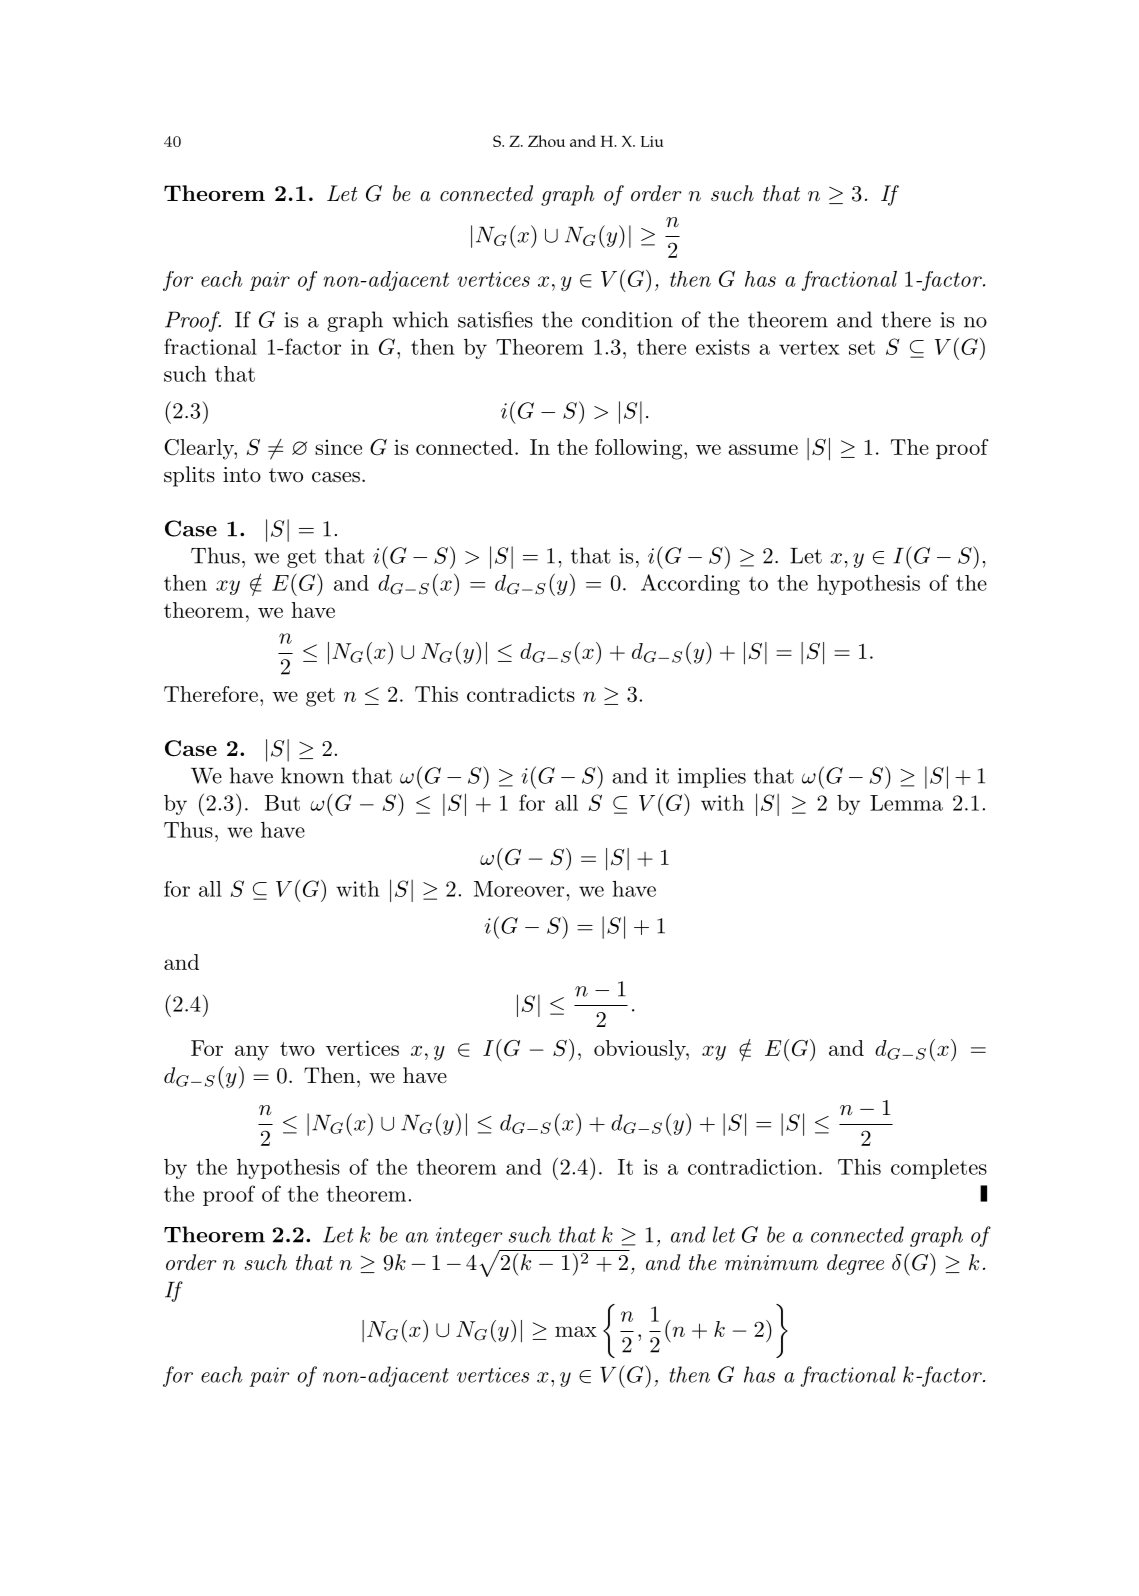 This document has width=1139, height=1596. I want to click on Zhou, so click(546, 141).
